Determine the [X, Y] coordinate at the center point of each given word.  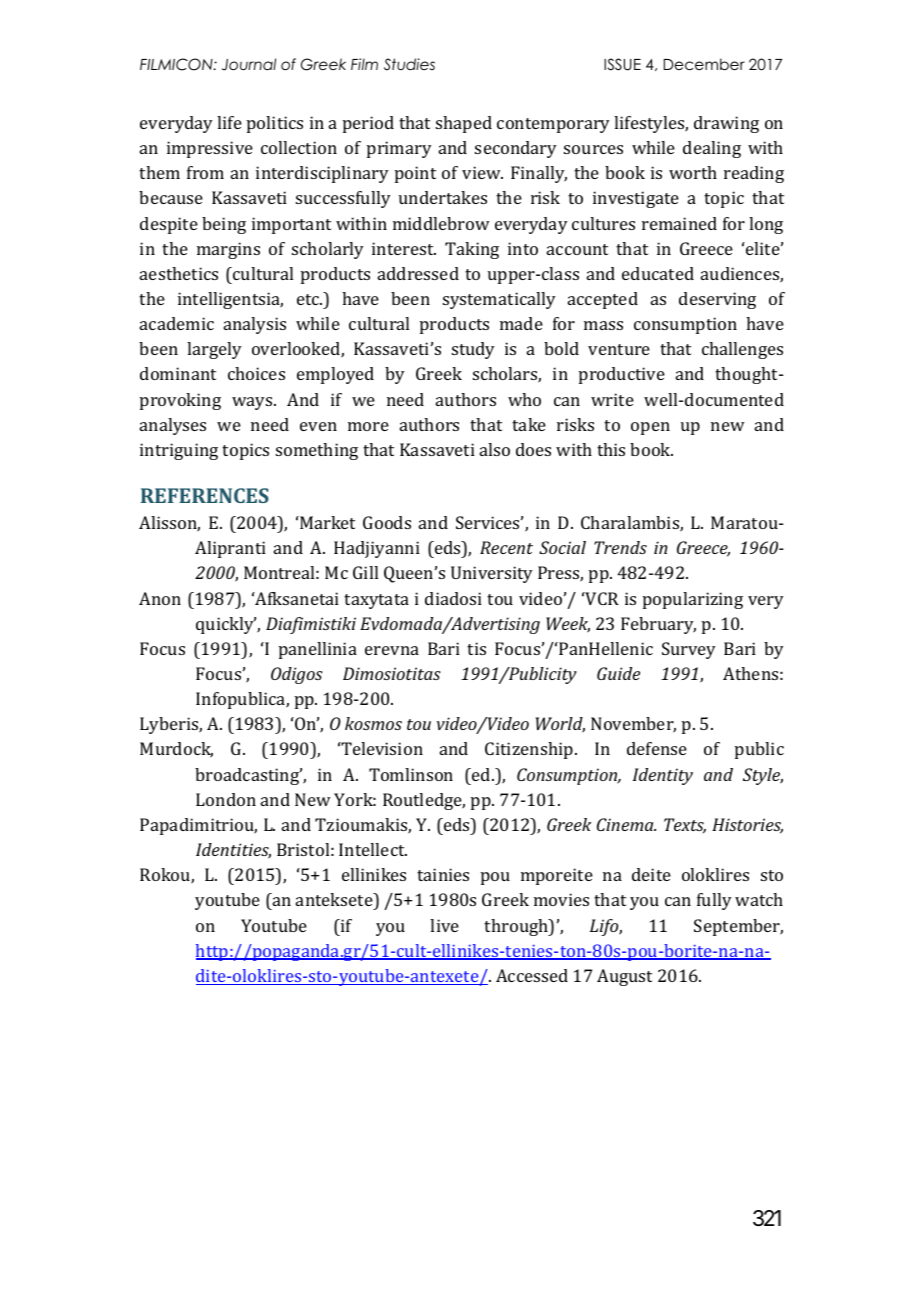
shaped [464, 124]
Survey [689, 650]
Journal [249, 64]
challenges [742, 350]
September [738, 927]
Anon [160, 598]
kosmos [373, 723]
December [704, 64]
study [473, 350]
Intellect [373, 849]
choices [256, 373]
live [444, 925]
